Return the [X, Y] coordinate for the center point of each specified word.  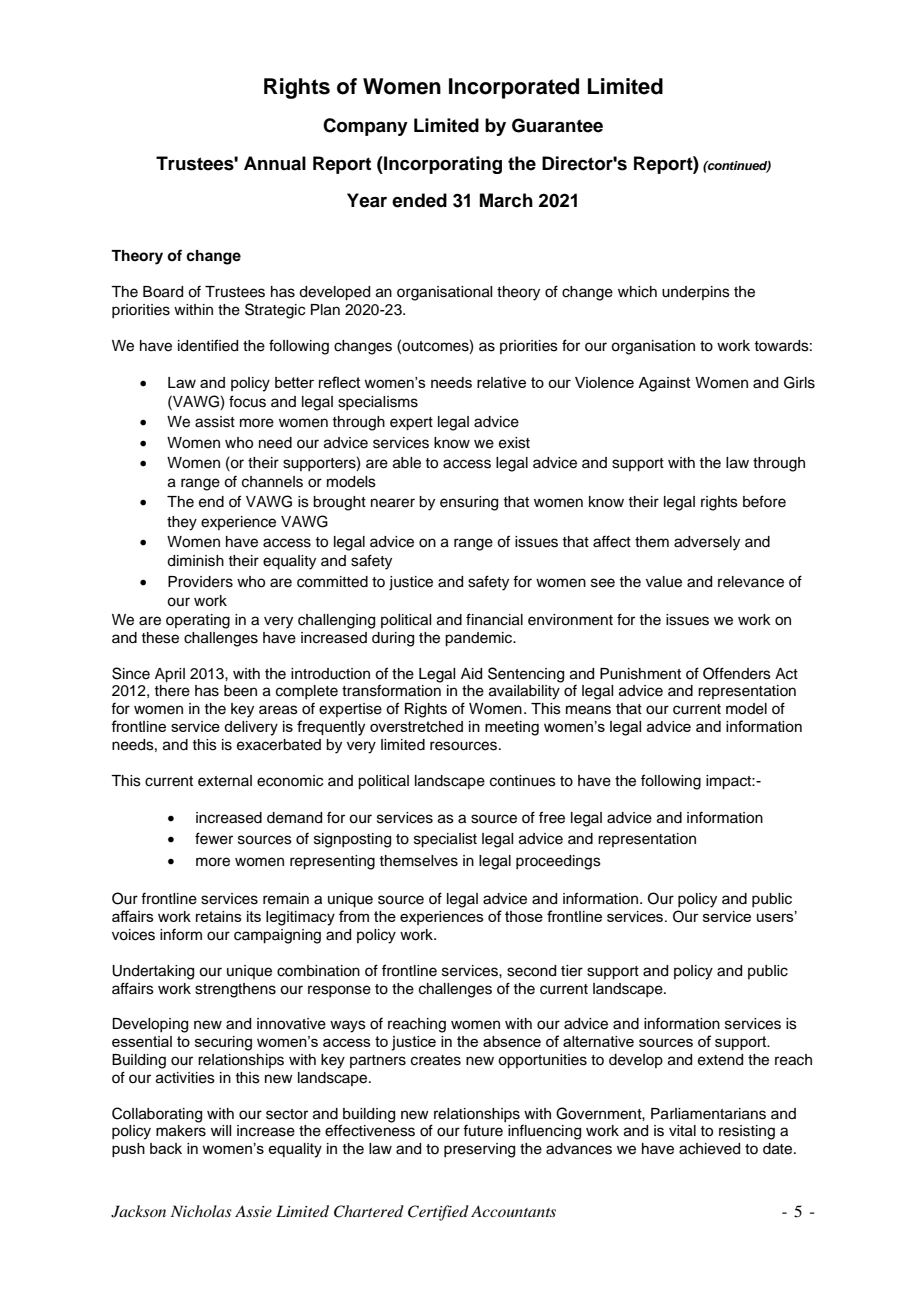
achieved [709, 1149]
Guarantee [557, 125]
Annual [275, 163]
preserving [479, 1150]
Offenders [737, 673]
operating [198, 621]
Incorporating [442, 165]
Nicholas [201, 1211]
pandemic [480, 639]
